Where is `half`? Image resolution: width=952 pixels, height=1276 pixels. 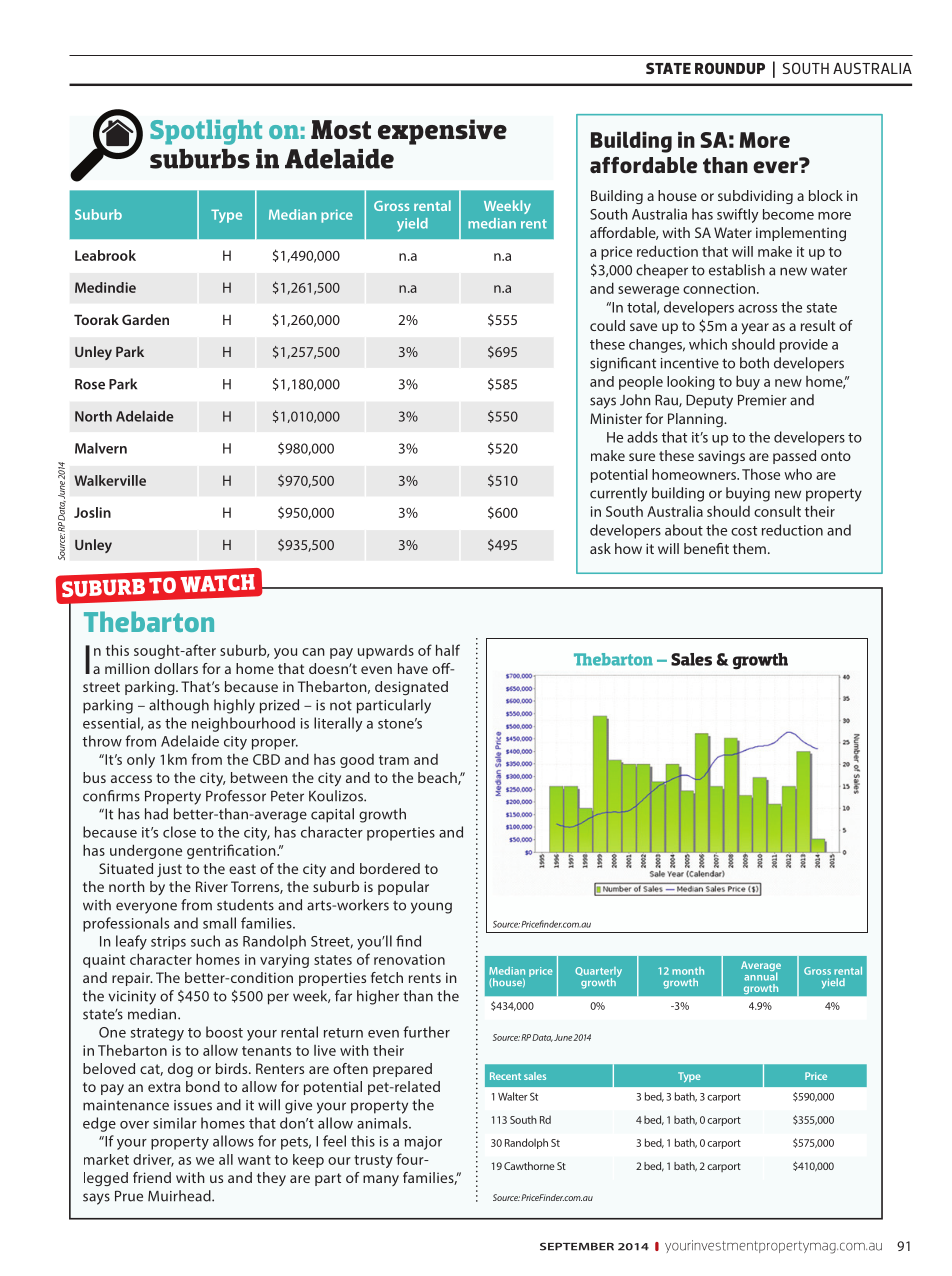 half is located at coordinates (448, 650).
